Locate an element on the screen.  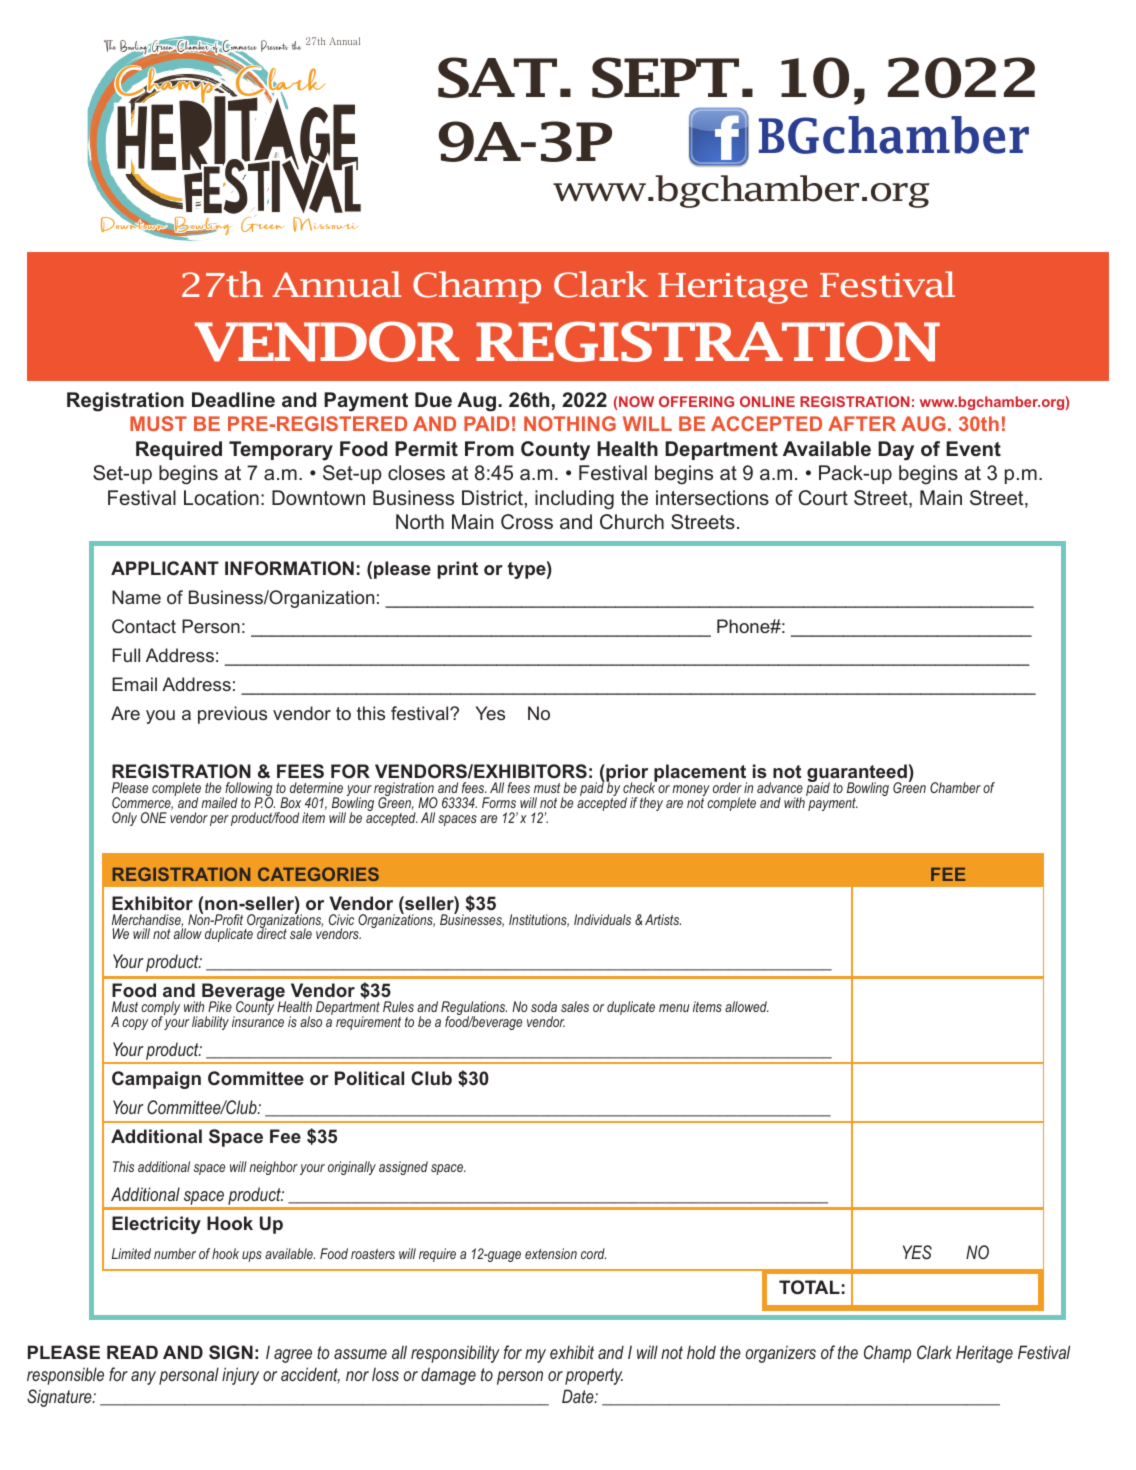
Missouri is located at coordinates (325, 224).
